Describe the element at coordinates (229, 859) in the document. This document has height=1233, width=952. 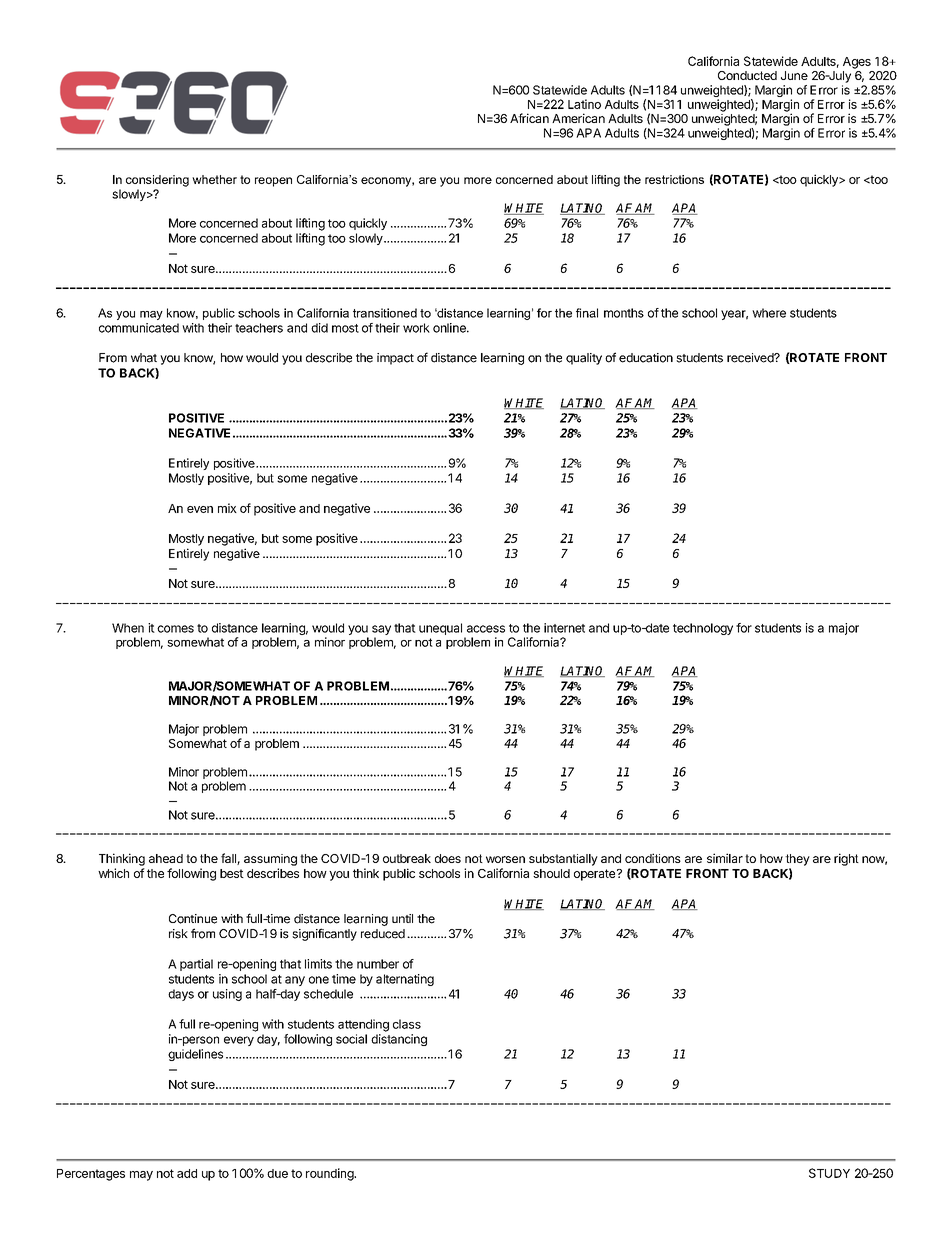
I see `fall` at that location.
